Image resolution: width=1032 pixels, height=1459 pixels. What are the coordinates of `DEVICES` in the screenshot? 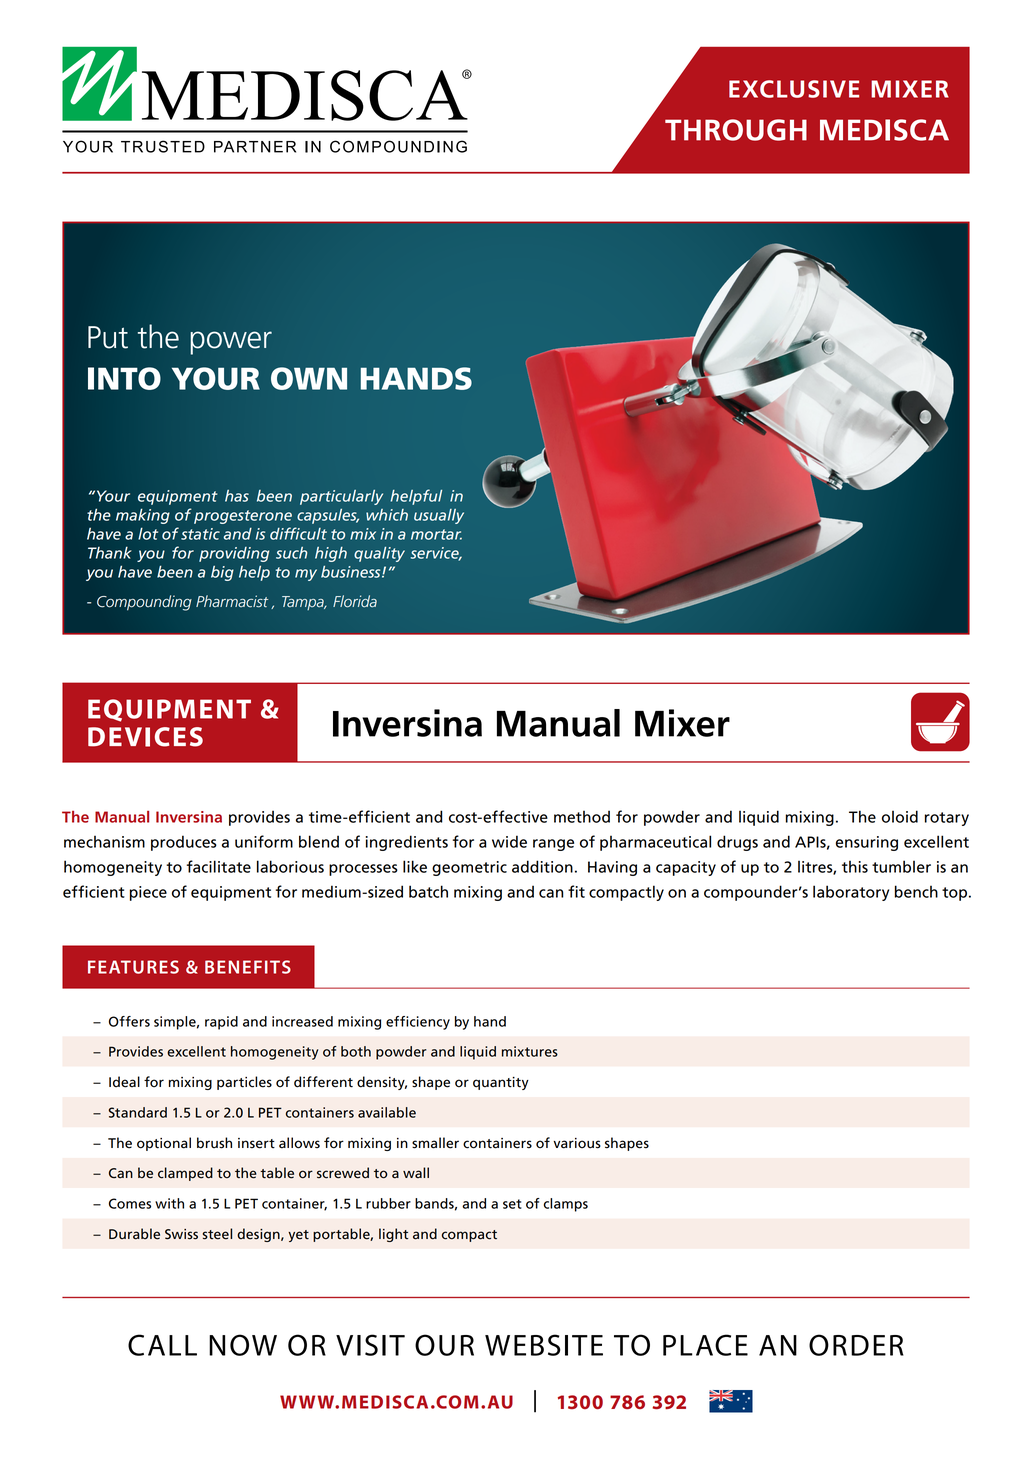 It's located at (145, 737).
